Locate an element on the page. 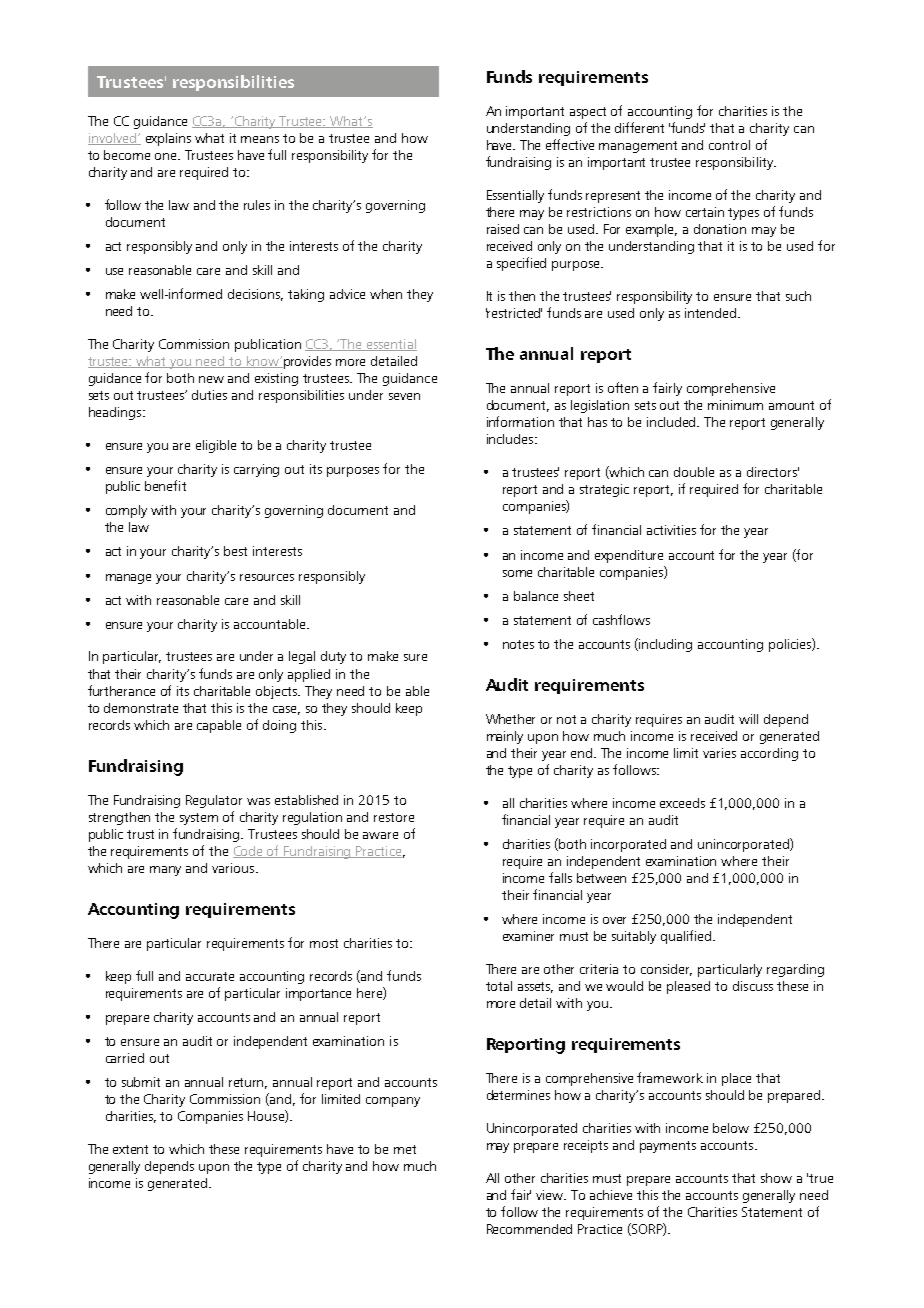 The height and width of the page is (1308, 924). accurate is located at coordinates (210, 976).
